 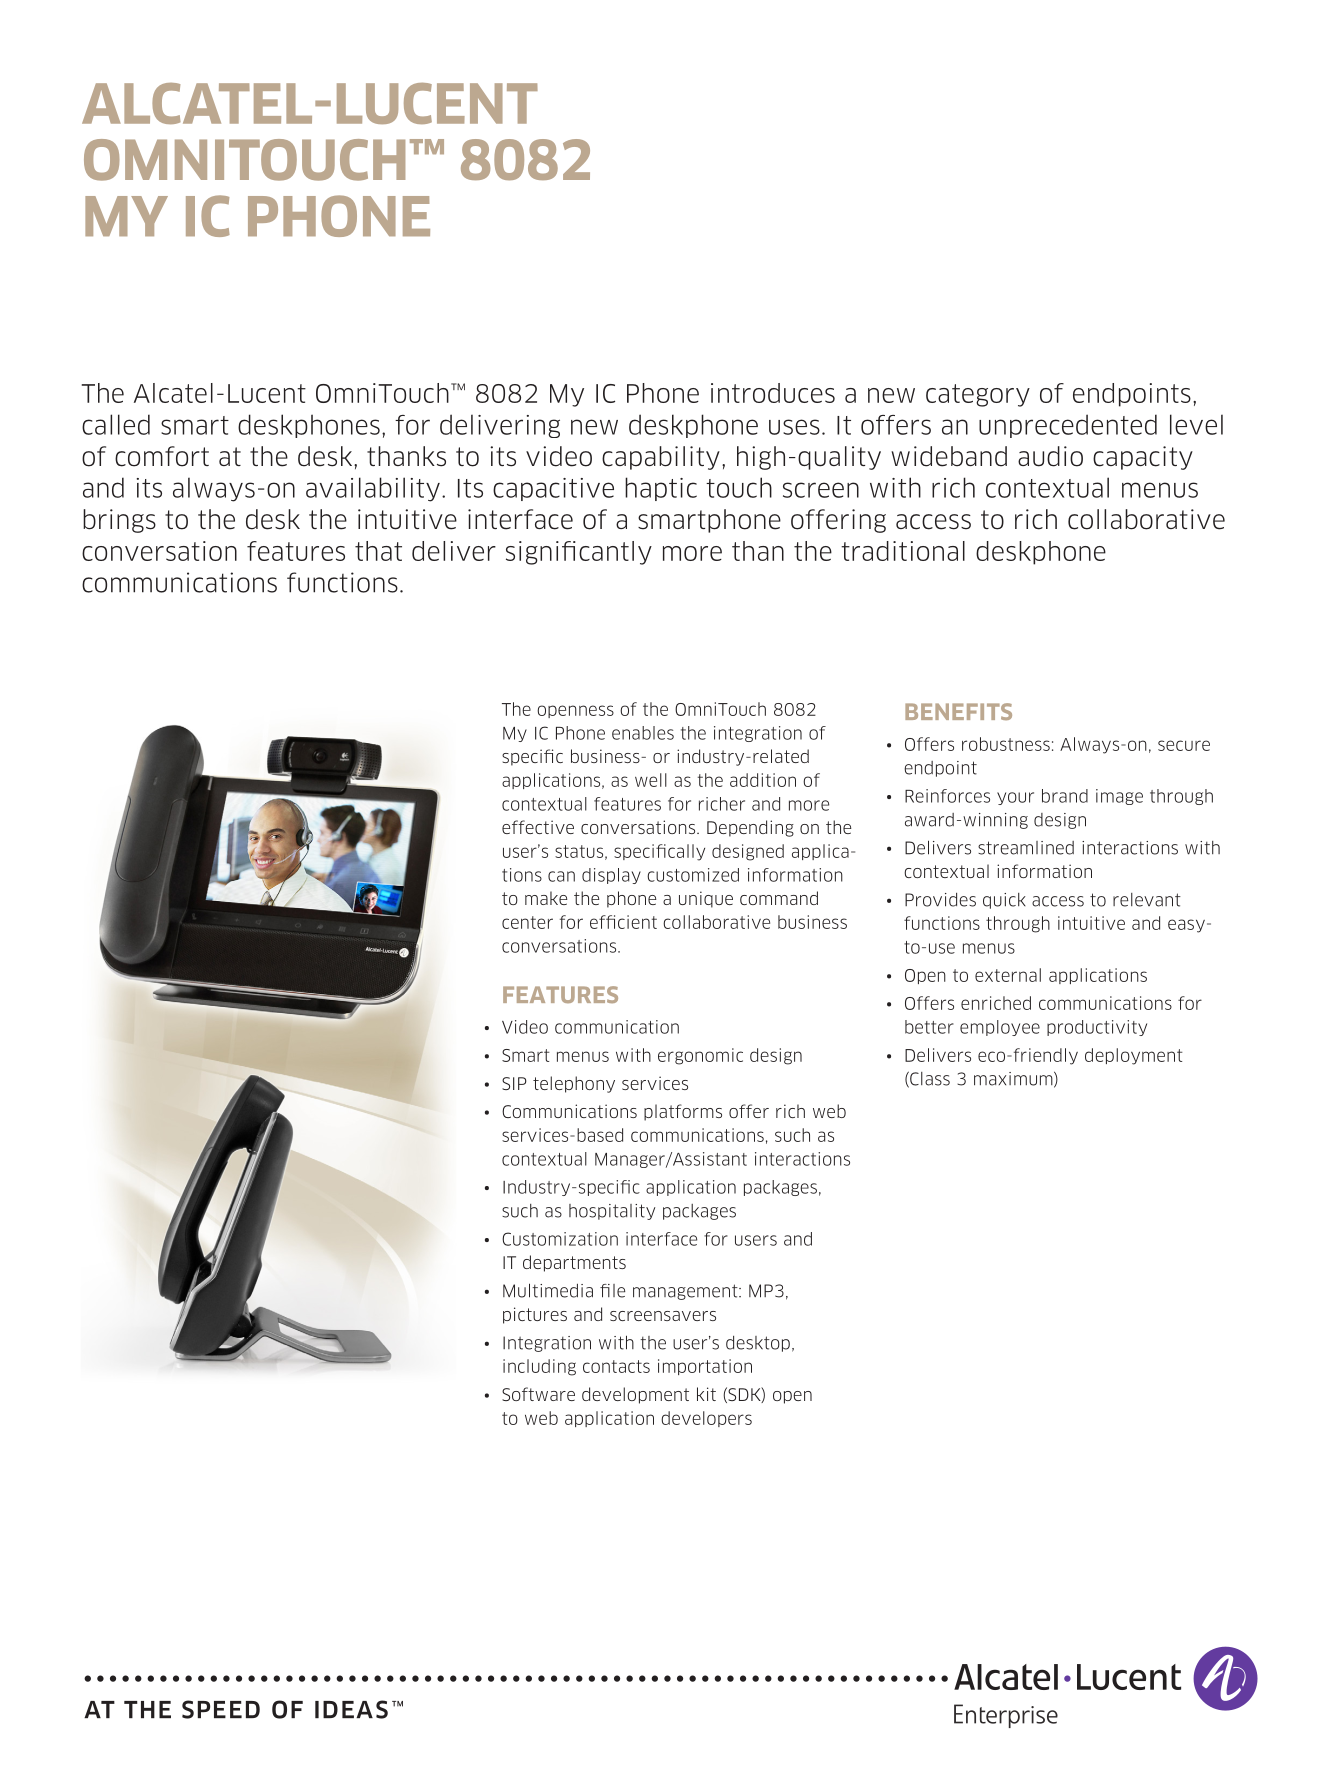 I want to click on that, so click(x=378, y=551).
